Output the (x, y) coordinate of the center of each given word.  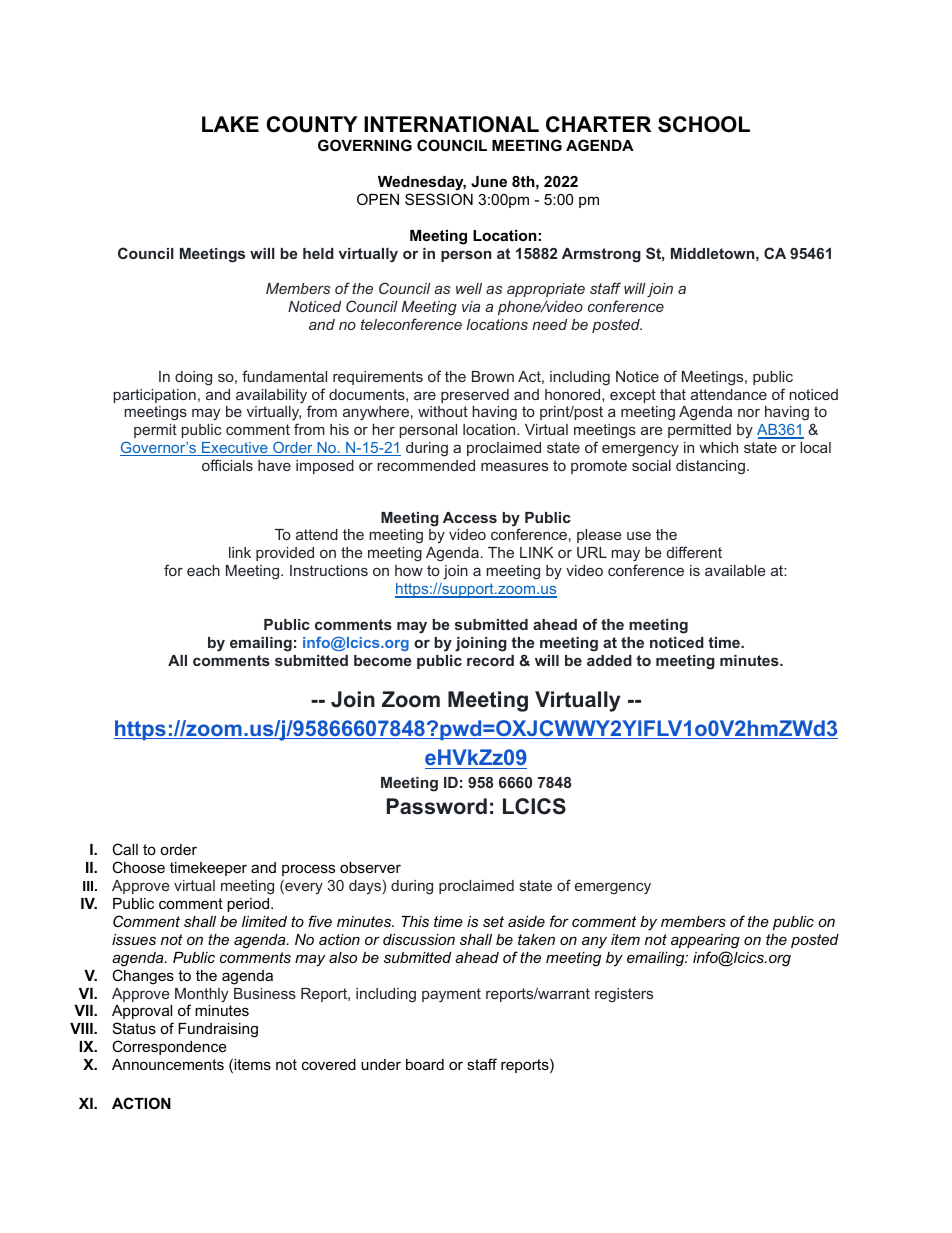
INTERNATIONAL (451, 124)
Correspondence (169, 1047)
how (409, 570)
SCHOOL (704, 124)
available (735, 570)
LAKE (230, 124)
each (203, 570)
